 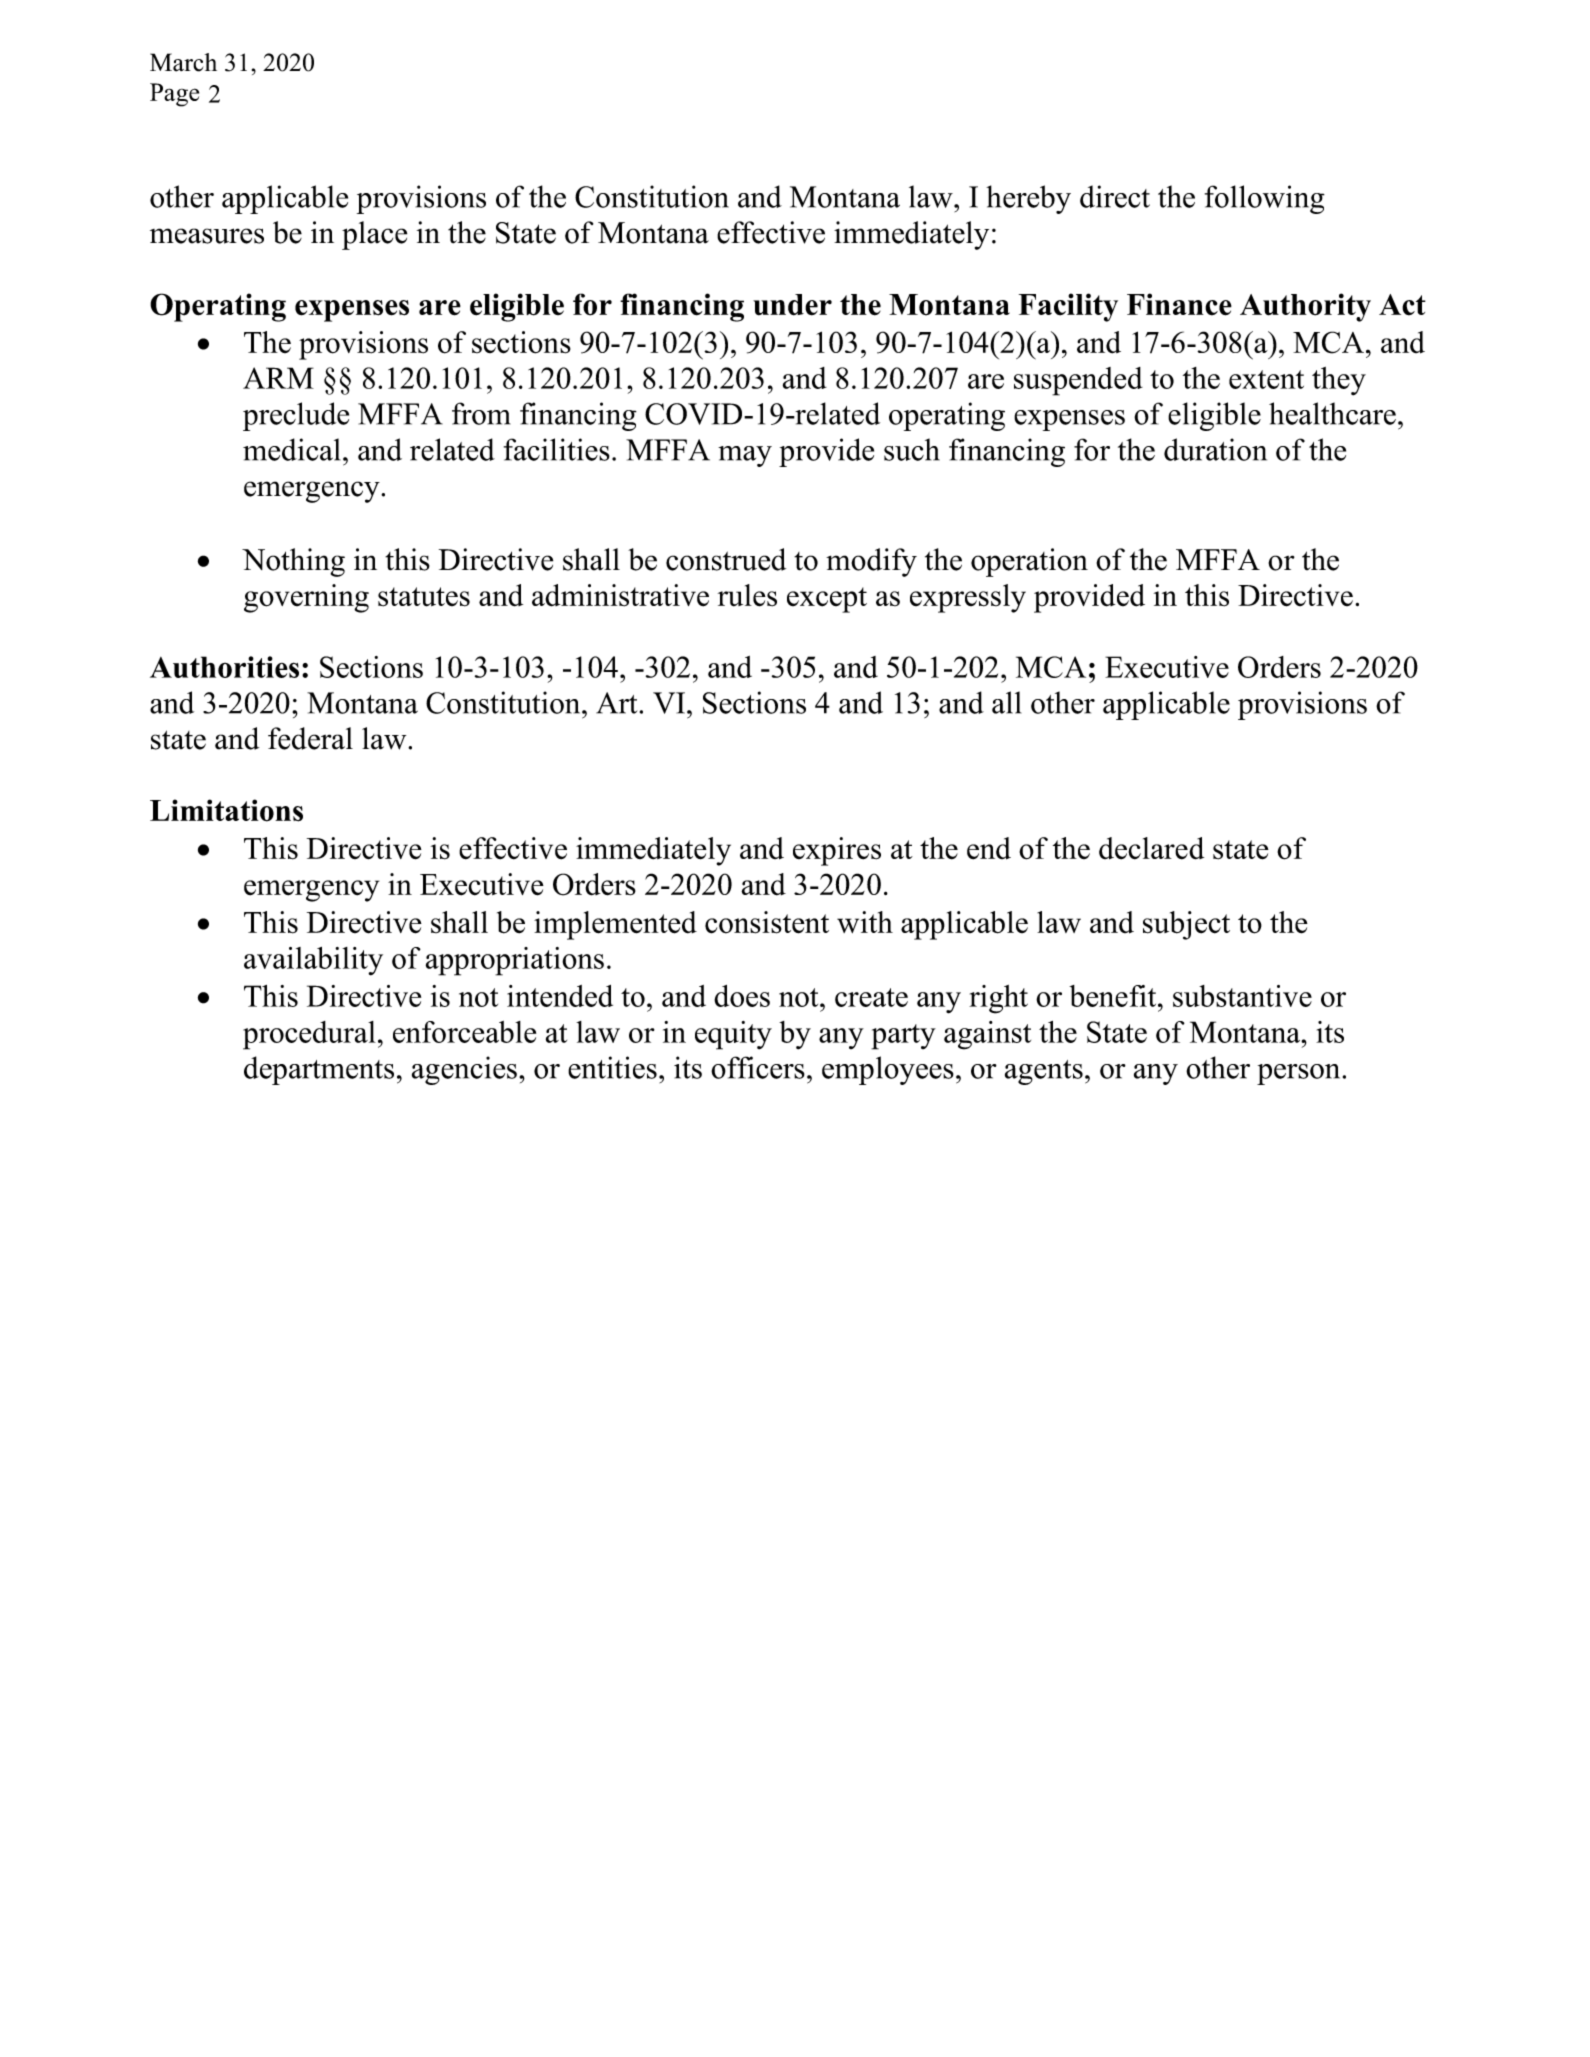 What do you see at coordinates (174, 95) in the screenshot?
I see `Page` at bounding box center [174, 95].
